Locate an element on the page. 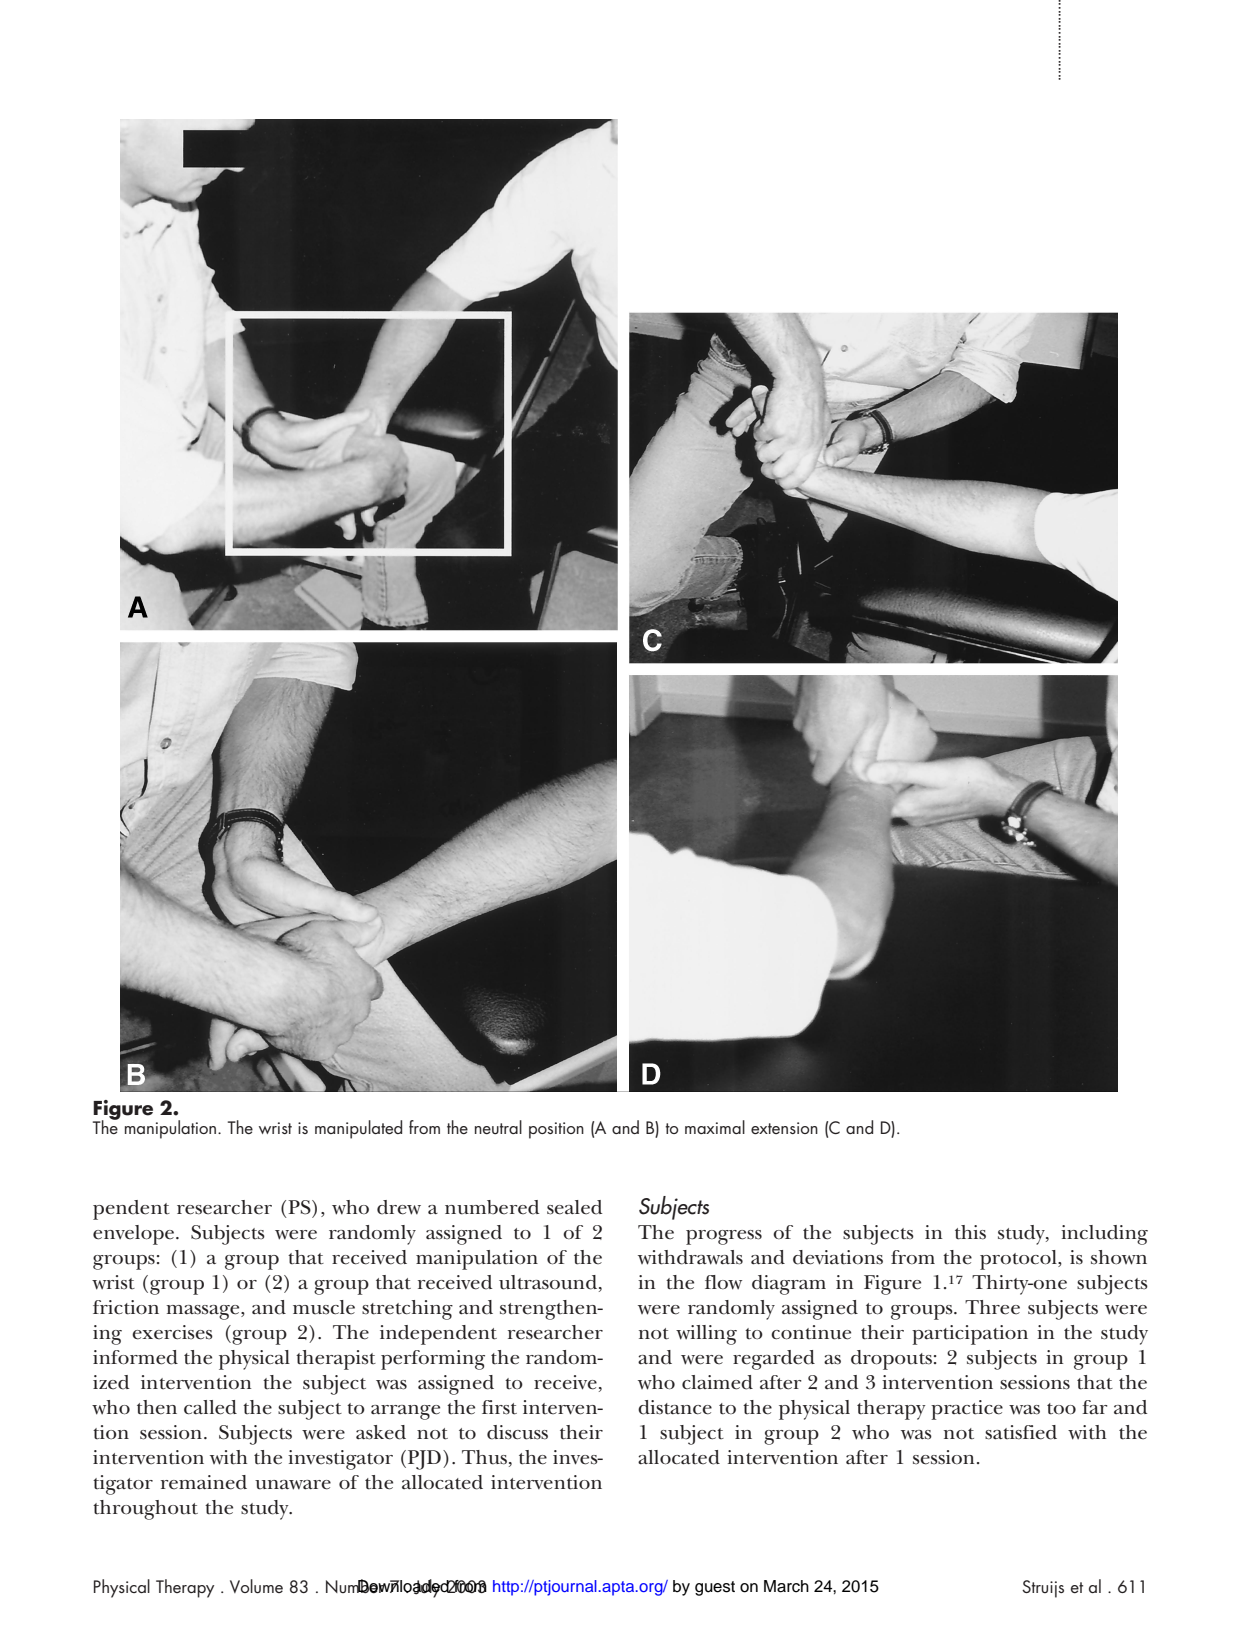 Image resolution: width=1236 pixels, height=1629 pixels. satisfied is located at coordinates (1021, 1432).
